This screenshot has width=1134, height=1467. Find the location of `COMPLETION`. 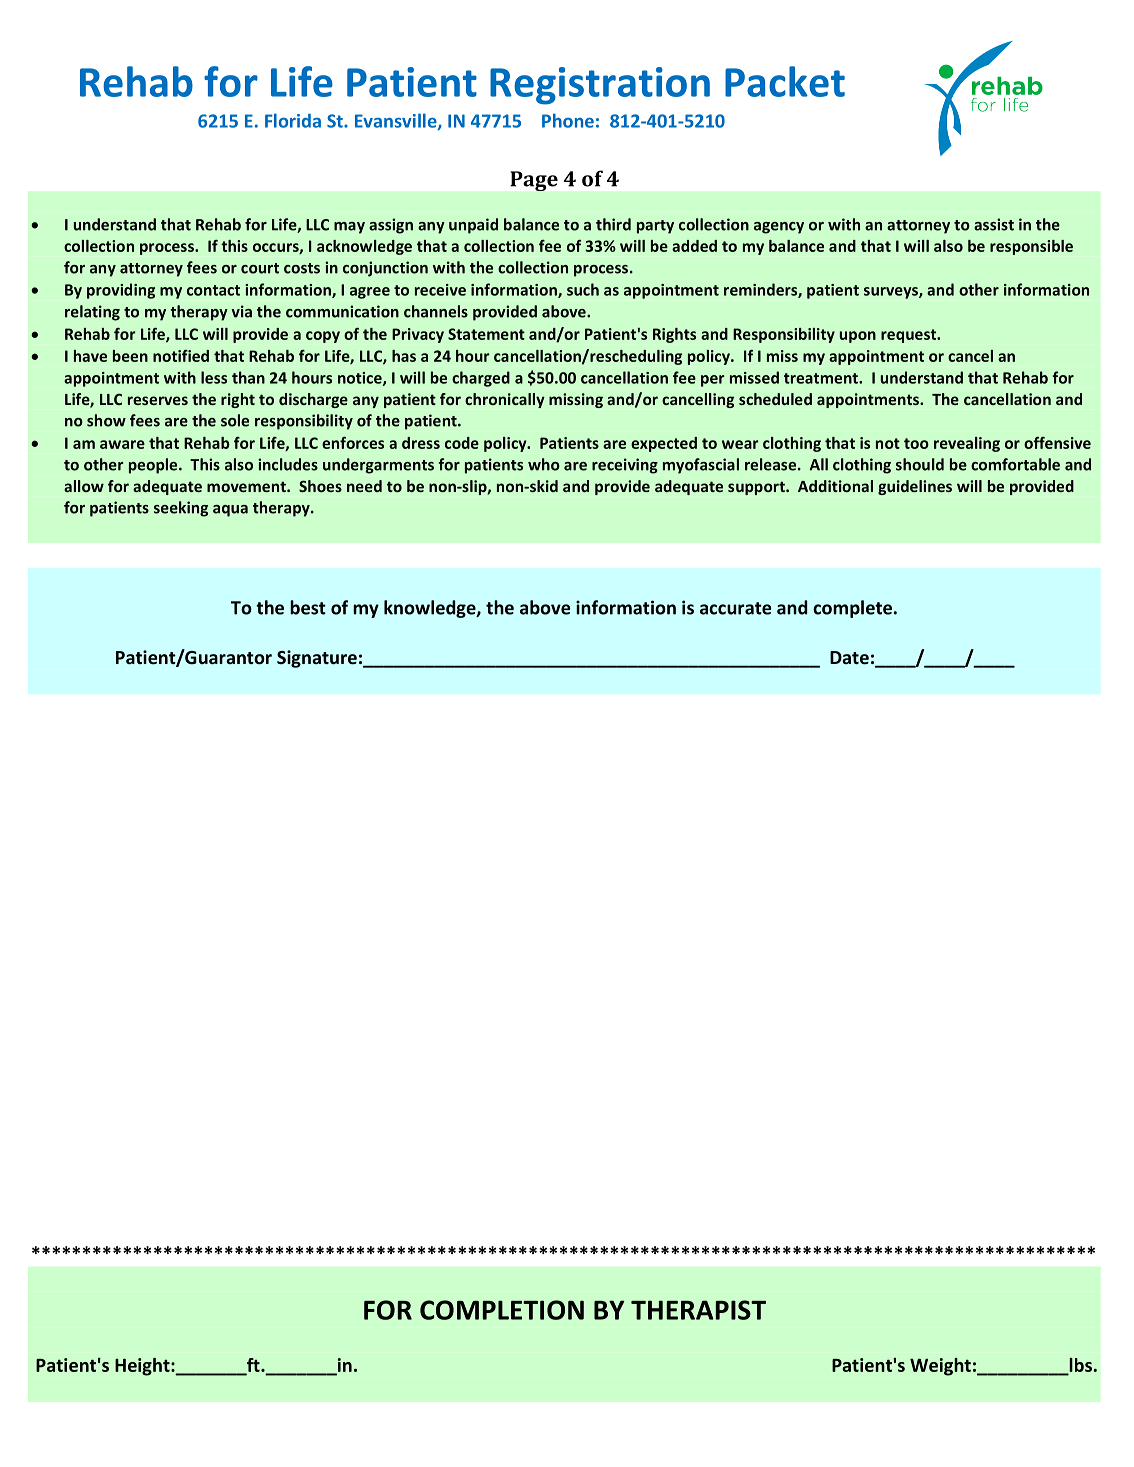

COMPLETION is located at coordinates (502, 1310).
